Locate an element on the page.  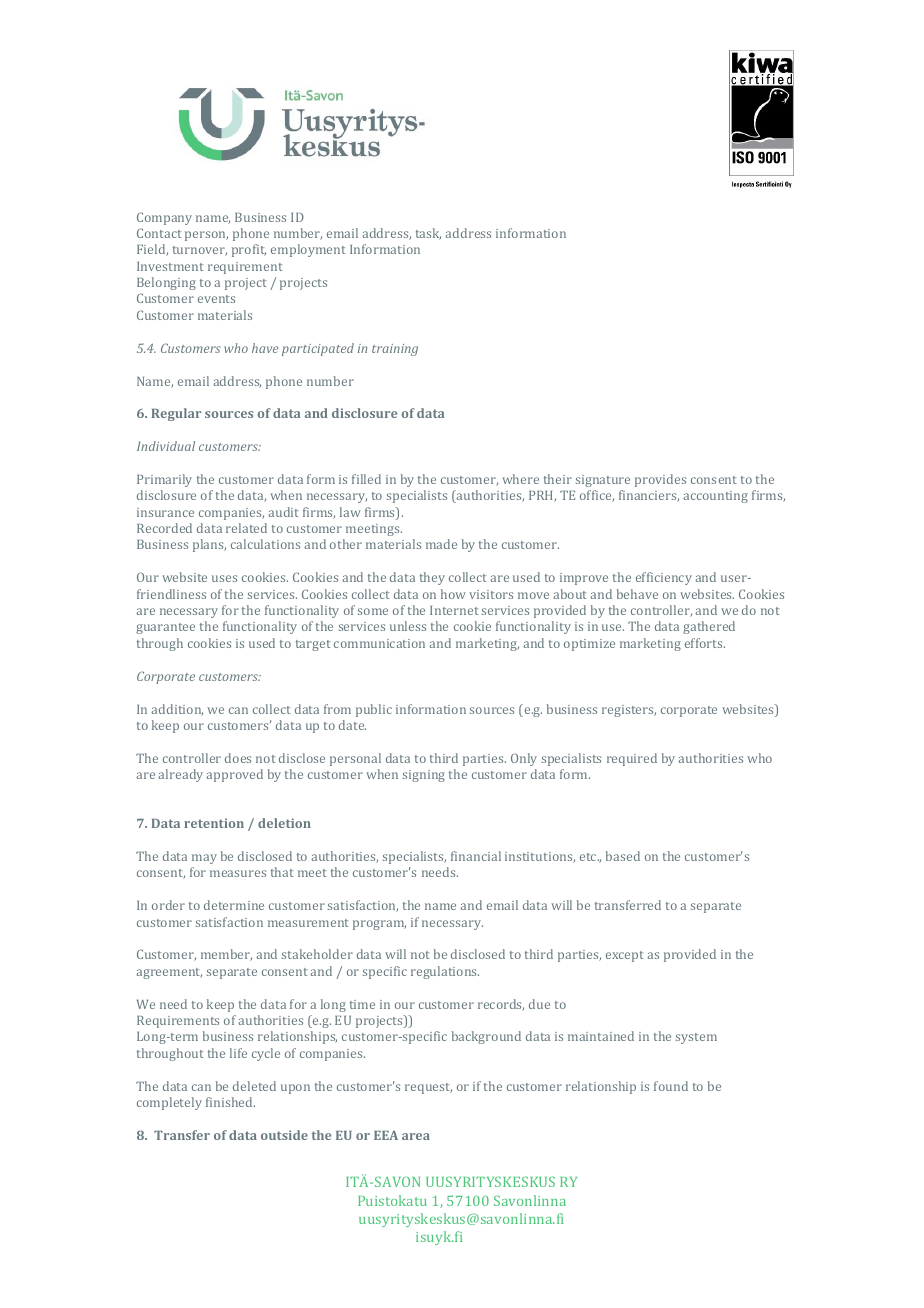
training is located at coordinates (395, 350).
